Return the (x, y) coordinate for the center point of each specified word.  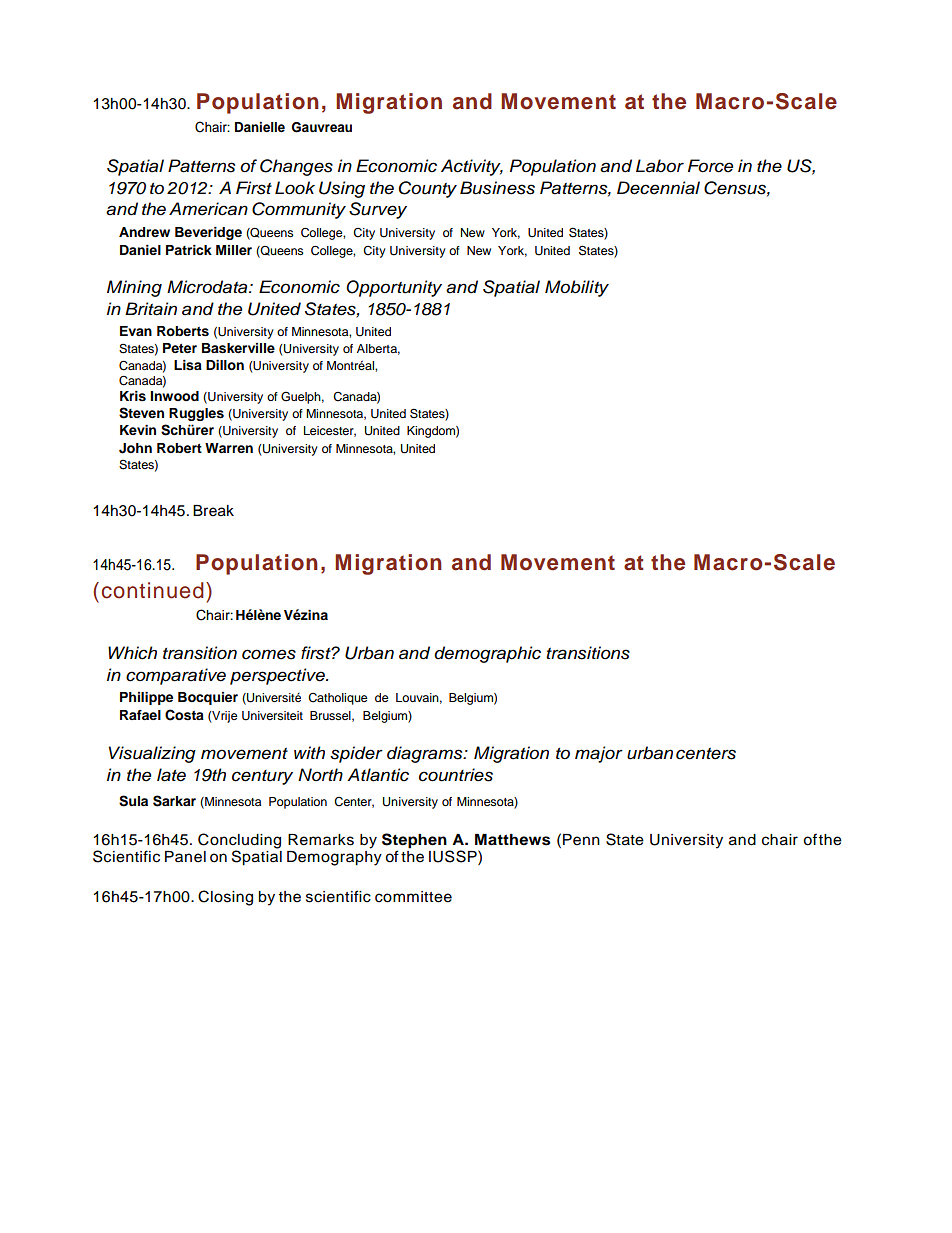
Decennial (658, 188)
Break (213, 511)
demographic (487, 654)
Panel (185, 857)
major (599, 754)
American (208, 209)
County (428, 189)
